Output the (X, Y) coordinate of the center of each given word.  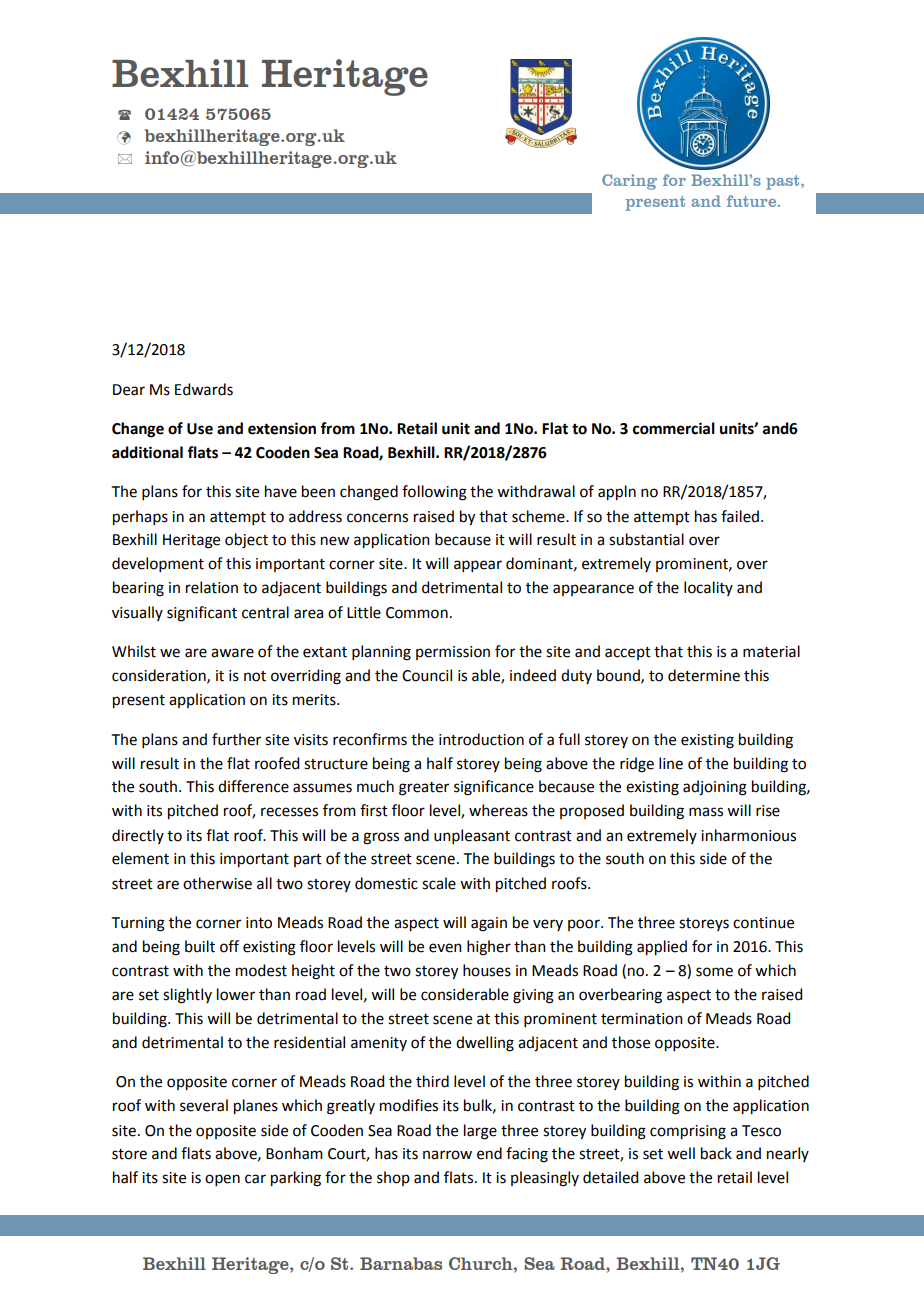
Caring (629, 182)
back (716, 1153)
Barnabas (401, 1263)
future (753, 201)
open (222, 1180)
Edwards (204, 389)
